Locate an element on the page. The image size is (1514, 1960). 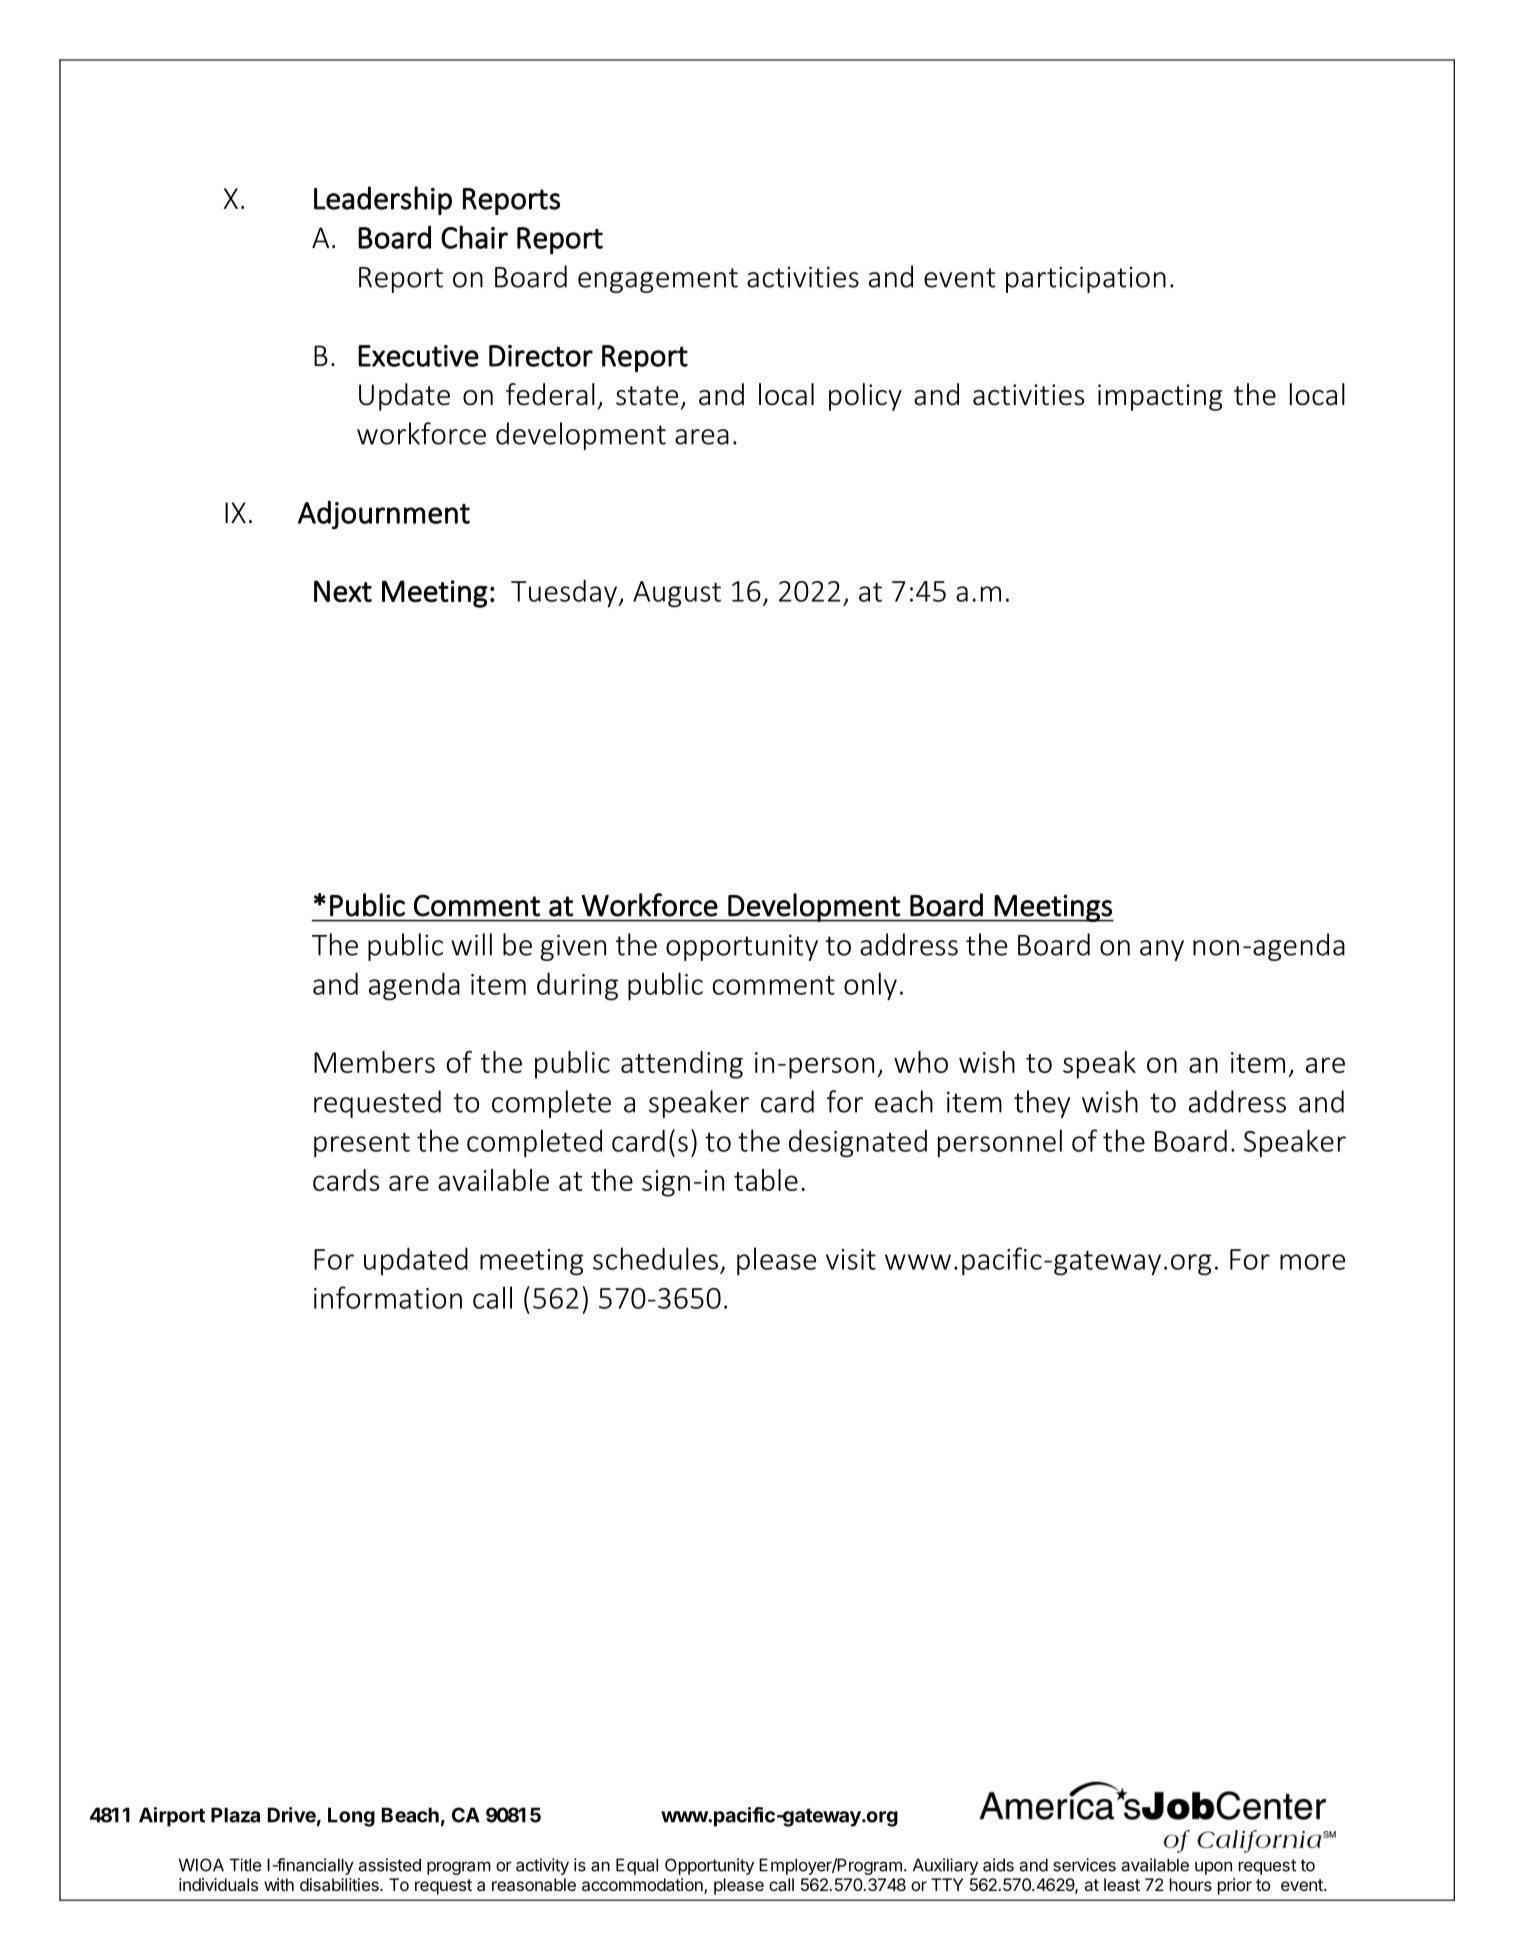
information is located at coordinates (388, 1297).
